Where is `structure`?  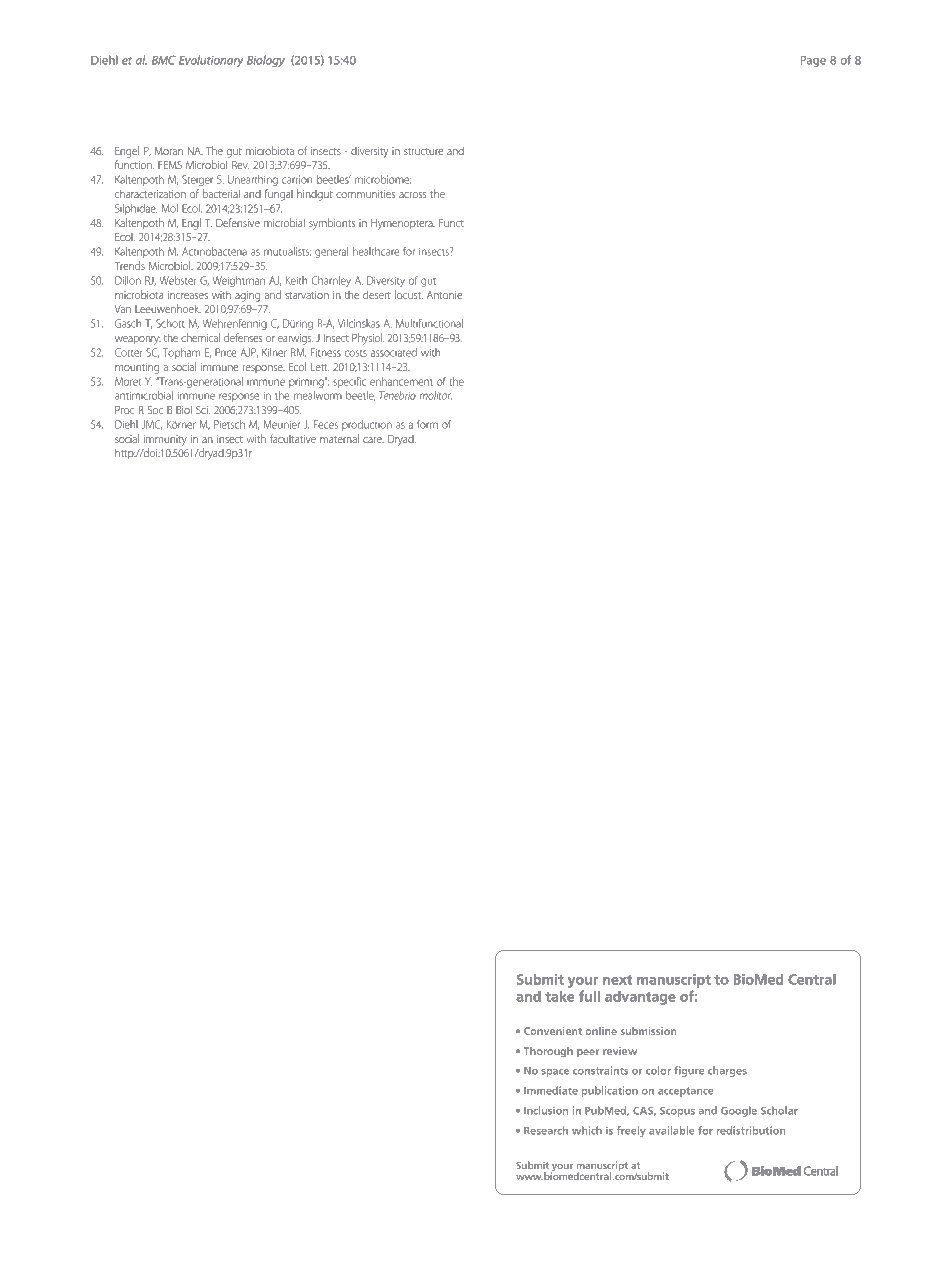
structure is located at coordinates (424, 151).
